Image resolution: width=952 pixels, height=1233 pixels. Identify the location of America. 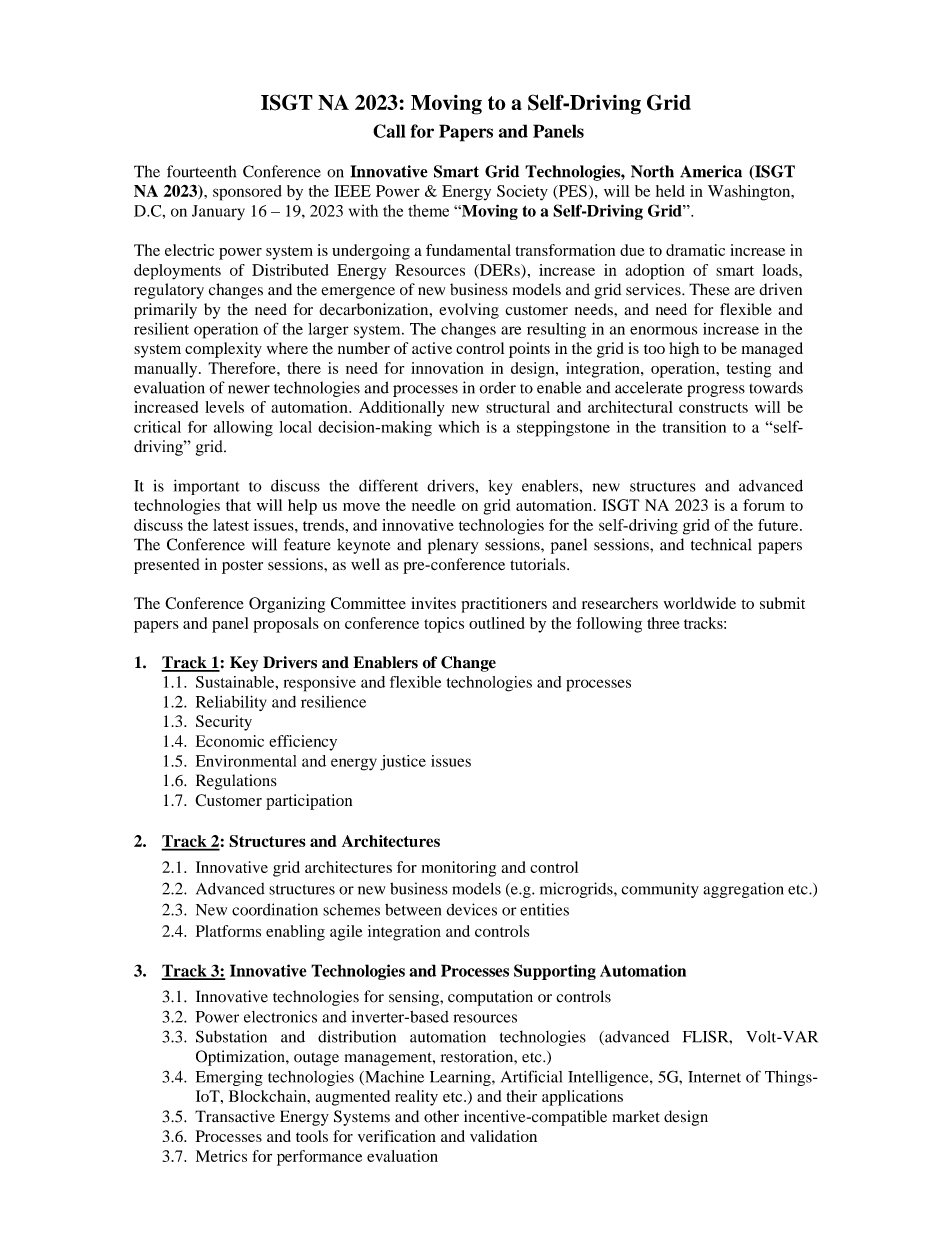
(711, 171).
